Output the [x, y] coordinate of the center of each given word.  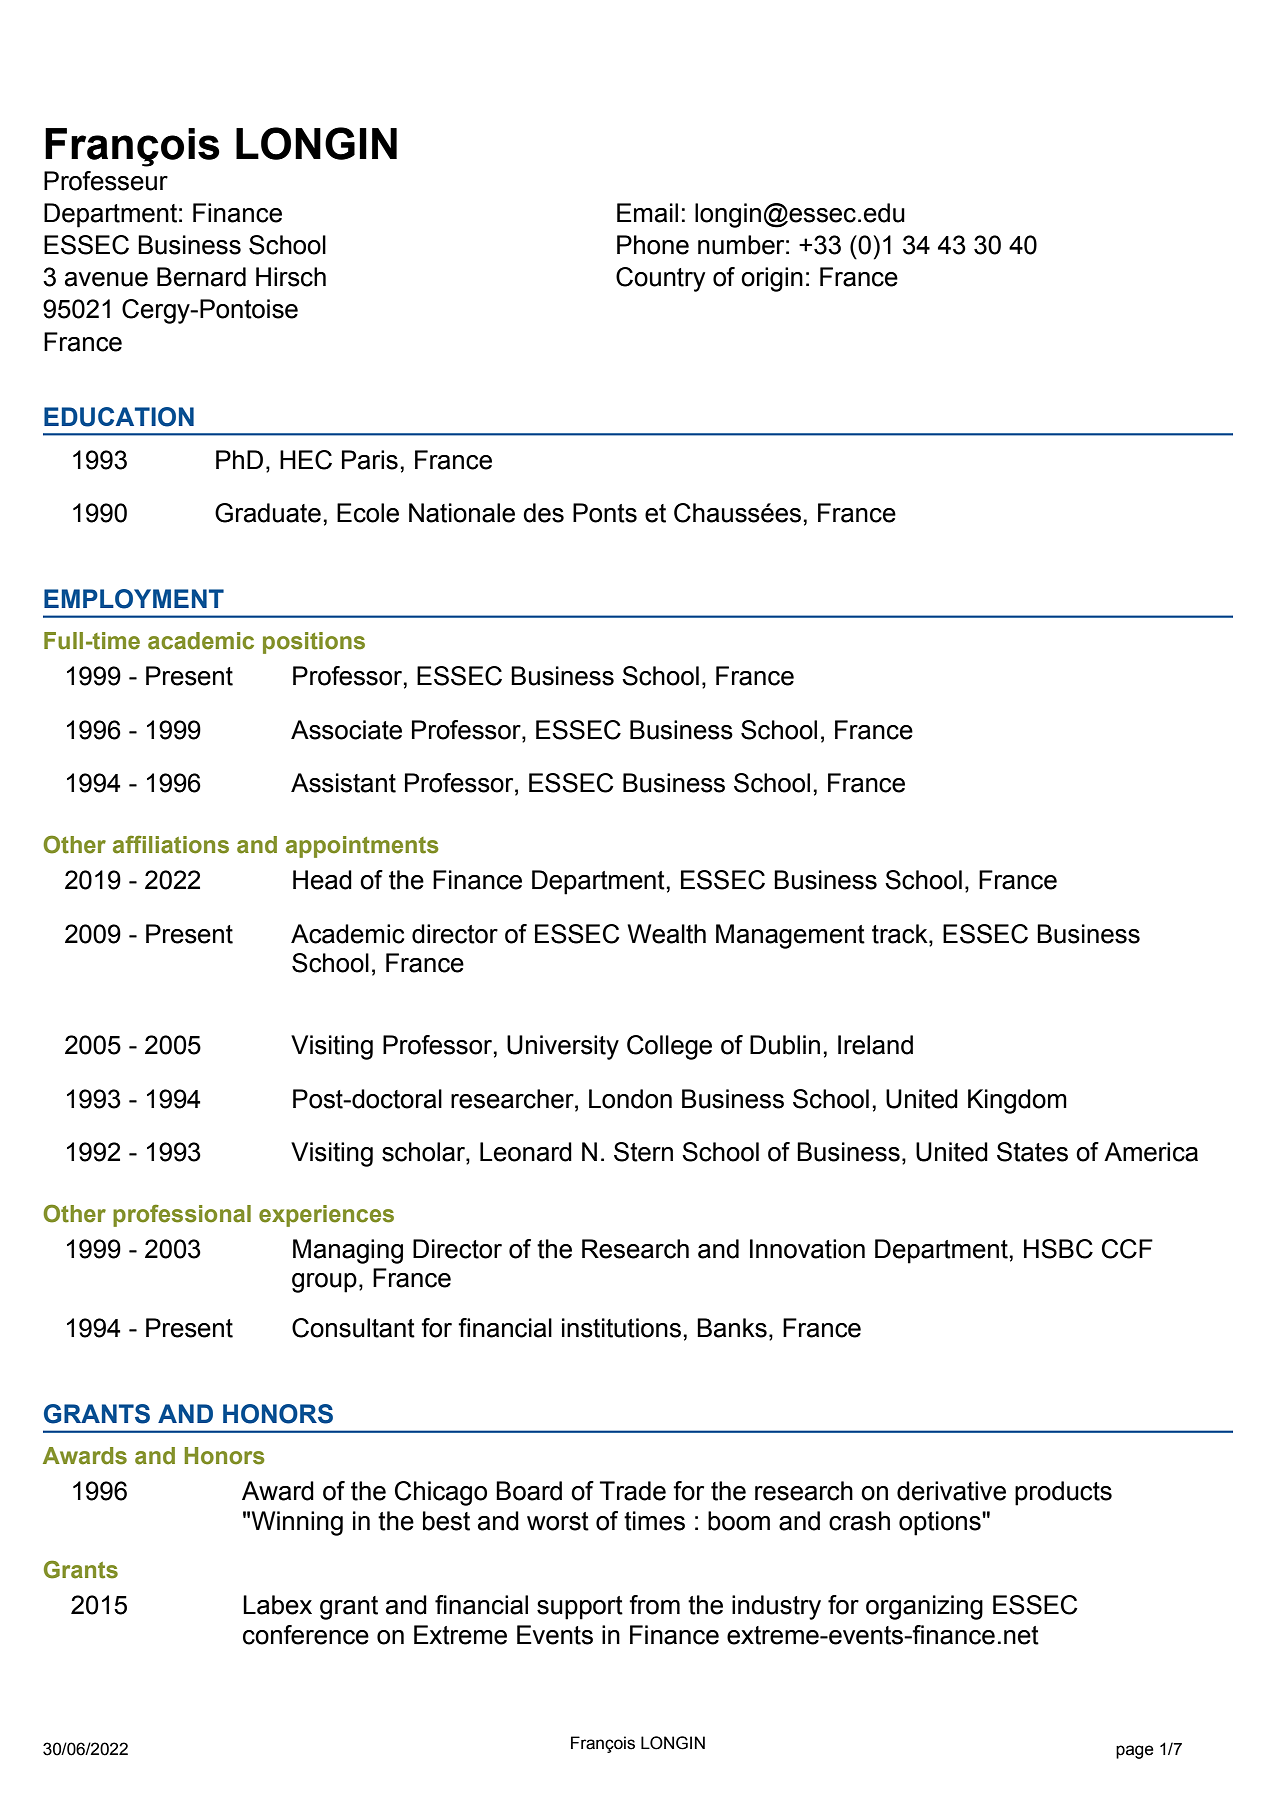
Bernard [201, 277]
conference [306, 1635]
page [1135, 1752]
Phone [653, 245]
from [654, 1605]
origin [772, 279]
